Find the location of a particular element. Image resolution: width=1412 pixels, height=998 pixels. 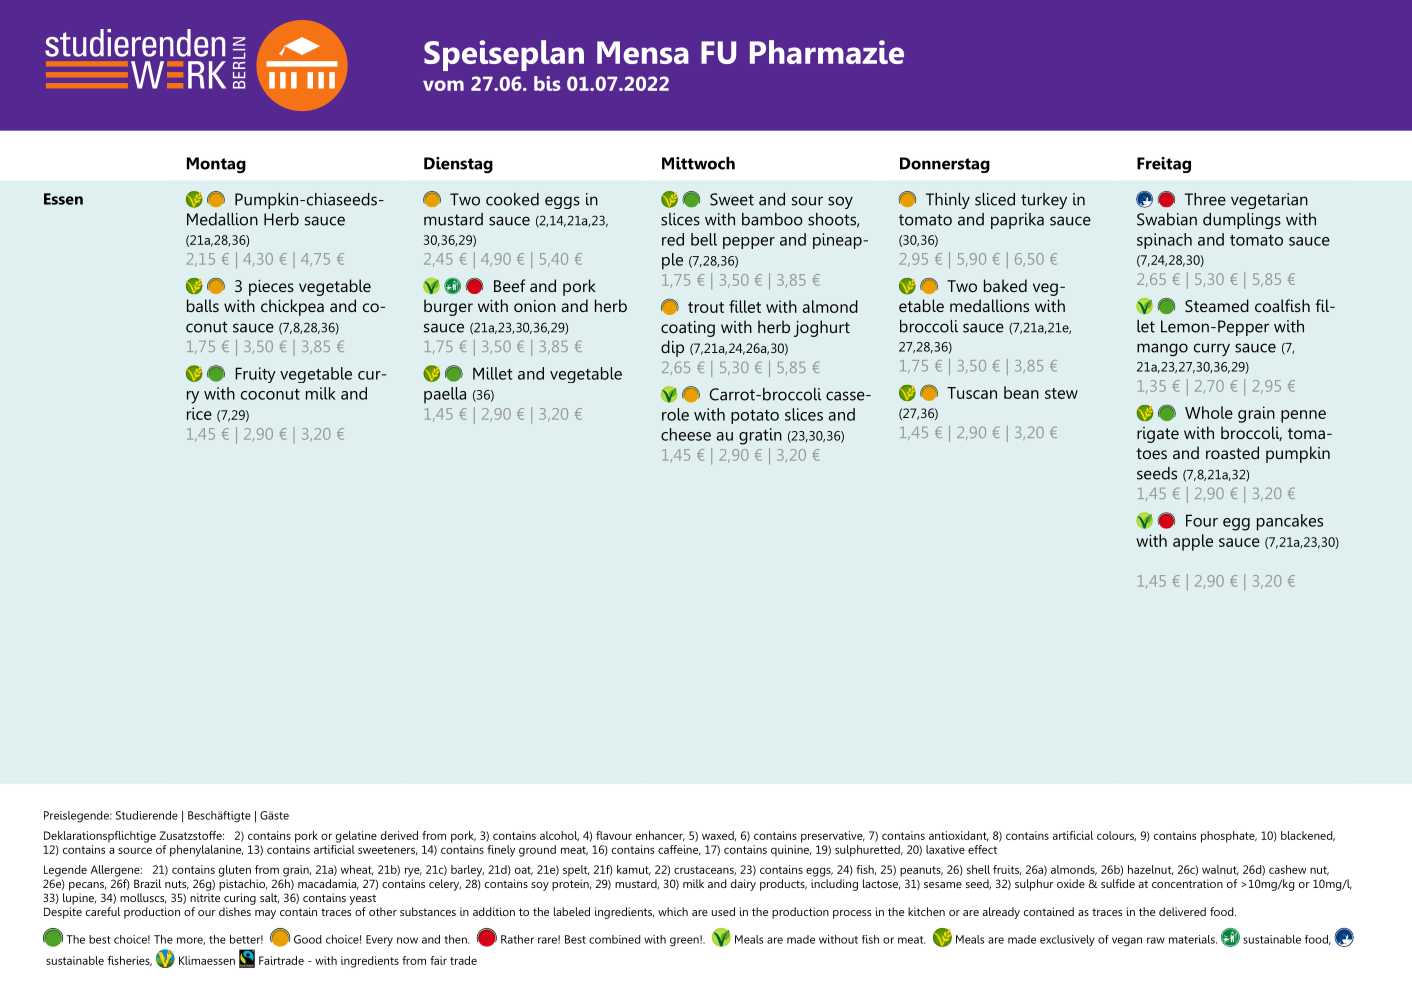

dishes is located at coordinates (235, 911).
